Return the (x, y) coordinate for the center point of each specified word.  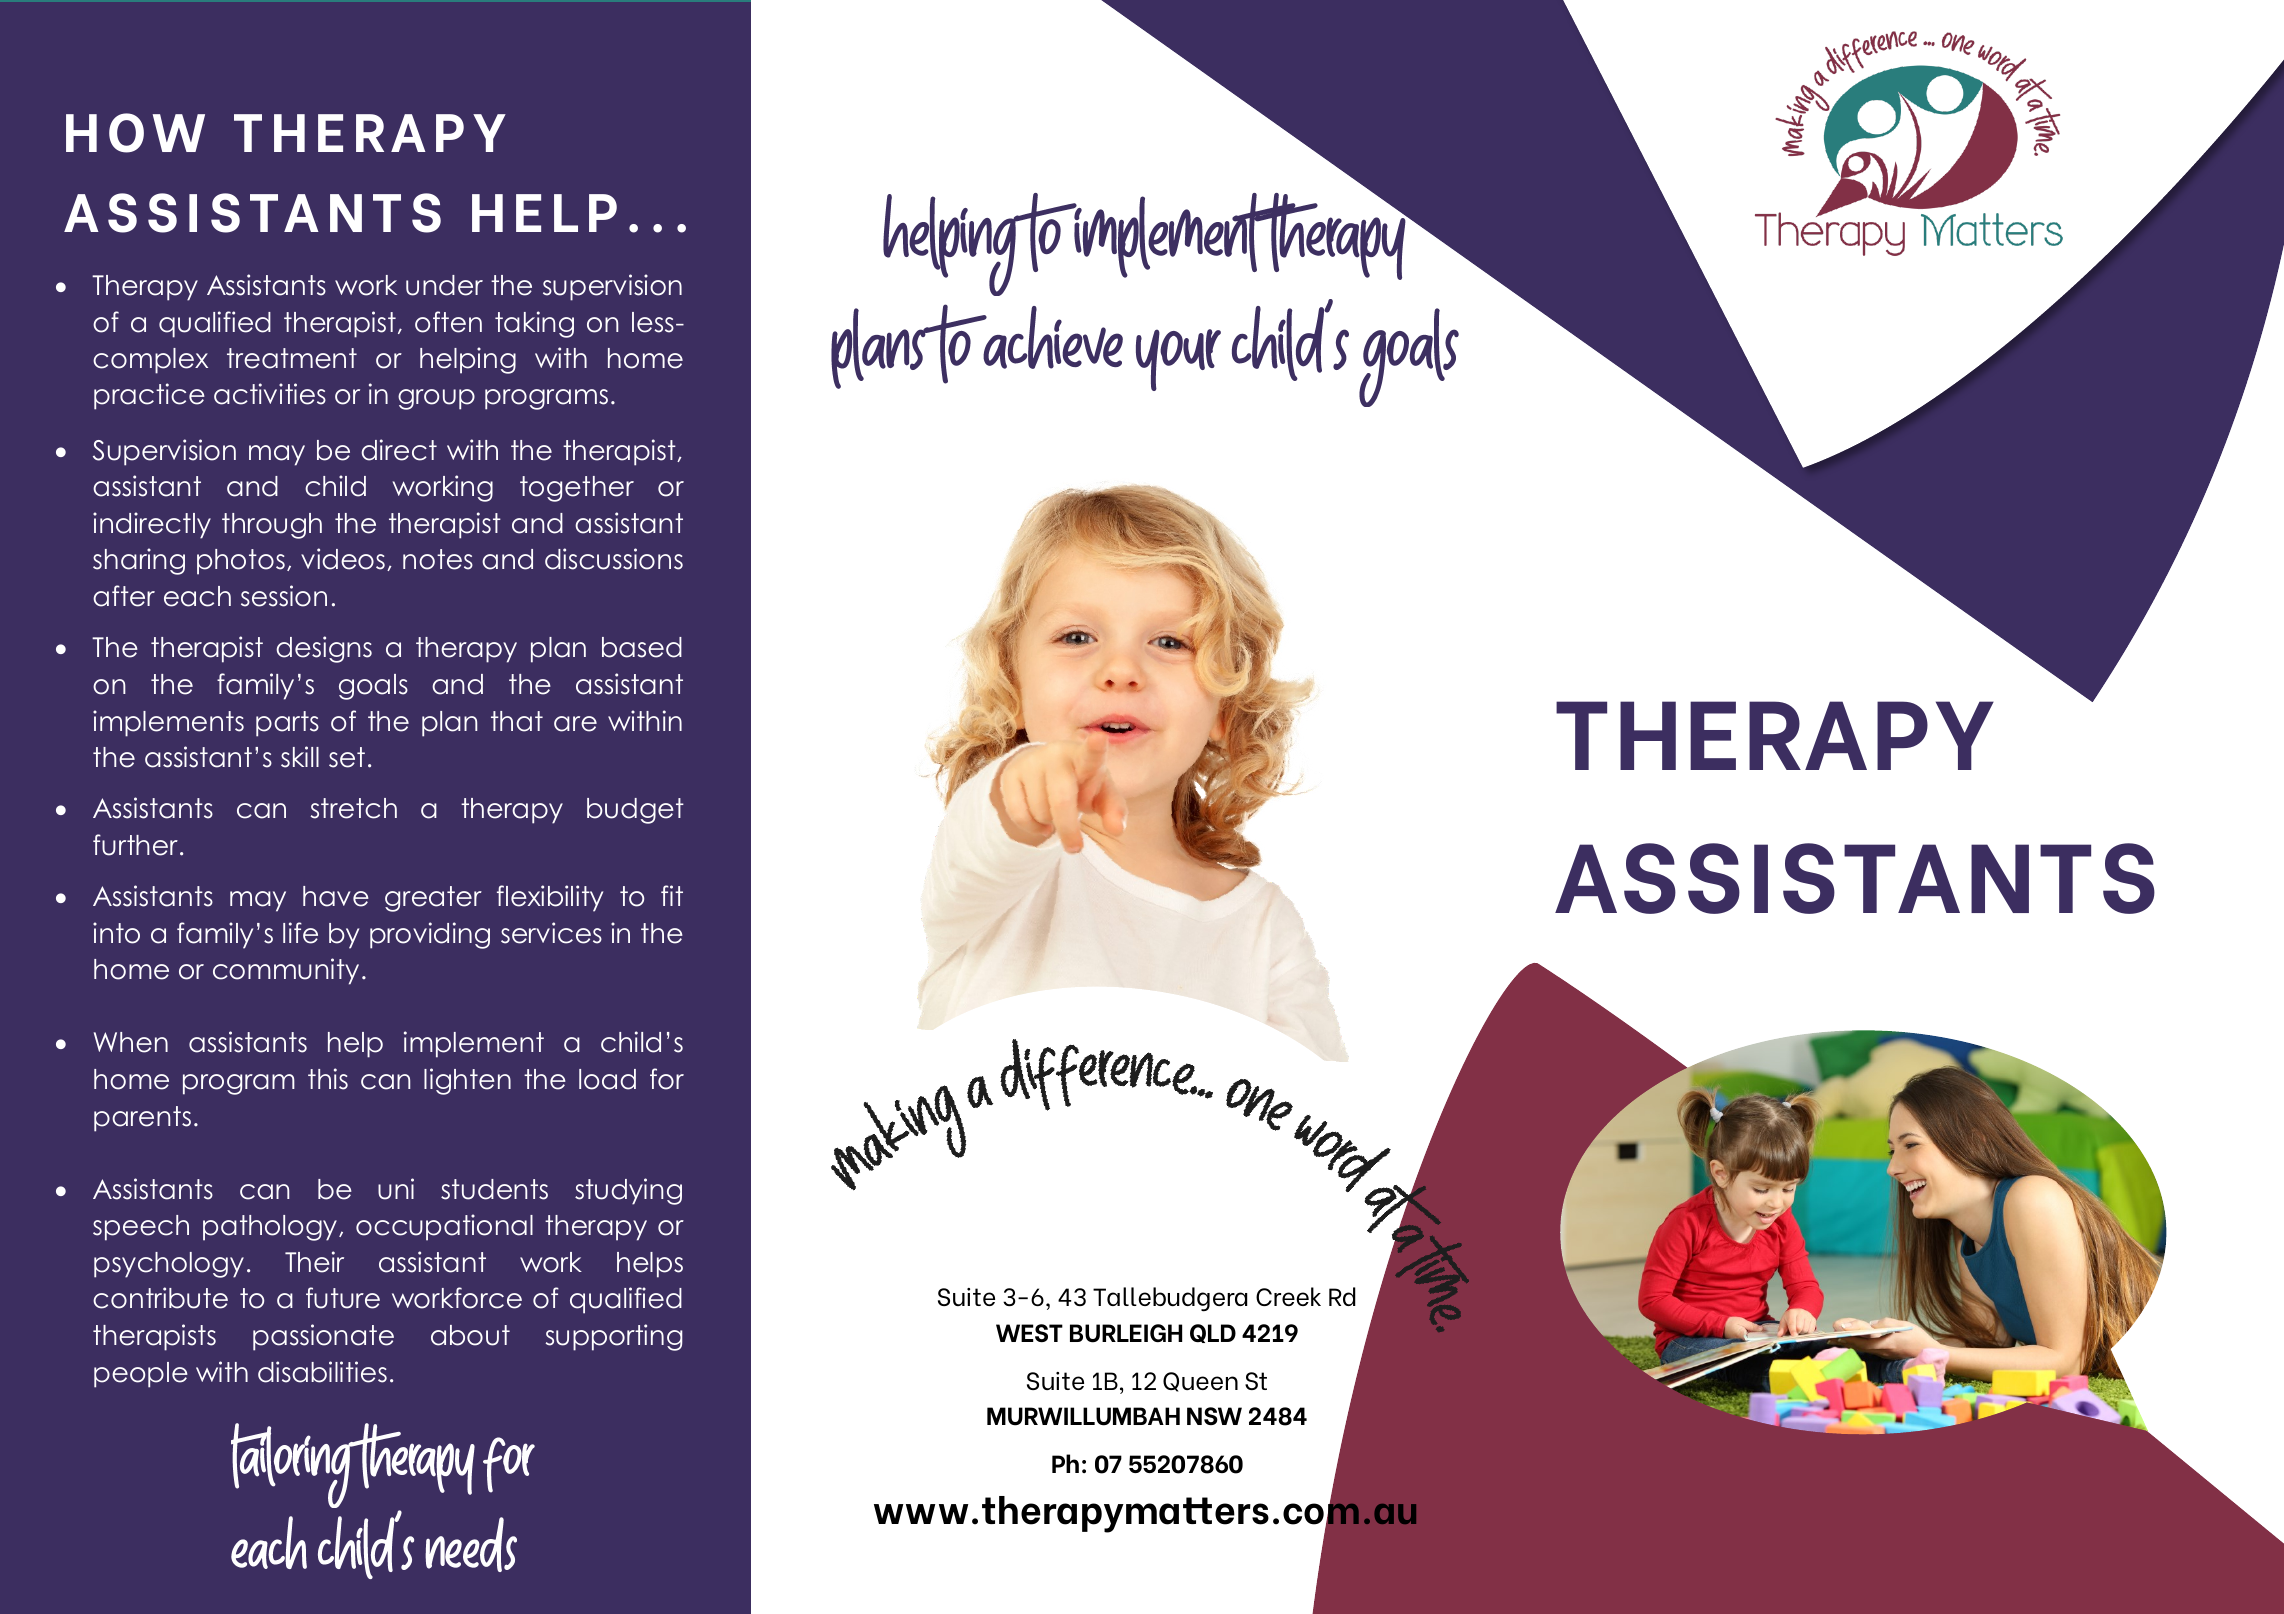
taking (534, 324)
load (607, 1079)
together (577, 489)
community (286, 971)
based (642, 647)
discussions (614, 559)
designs (324, 649)
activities (270, 394)
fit (672, 895)
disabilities (322, 1372)
